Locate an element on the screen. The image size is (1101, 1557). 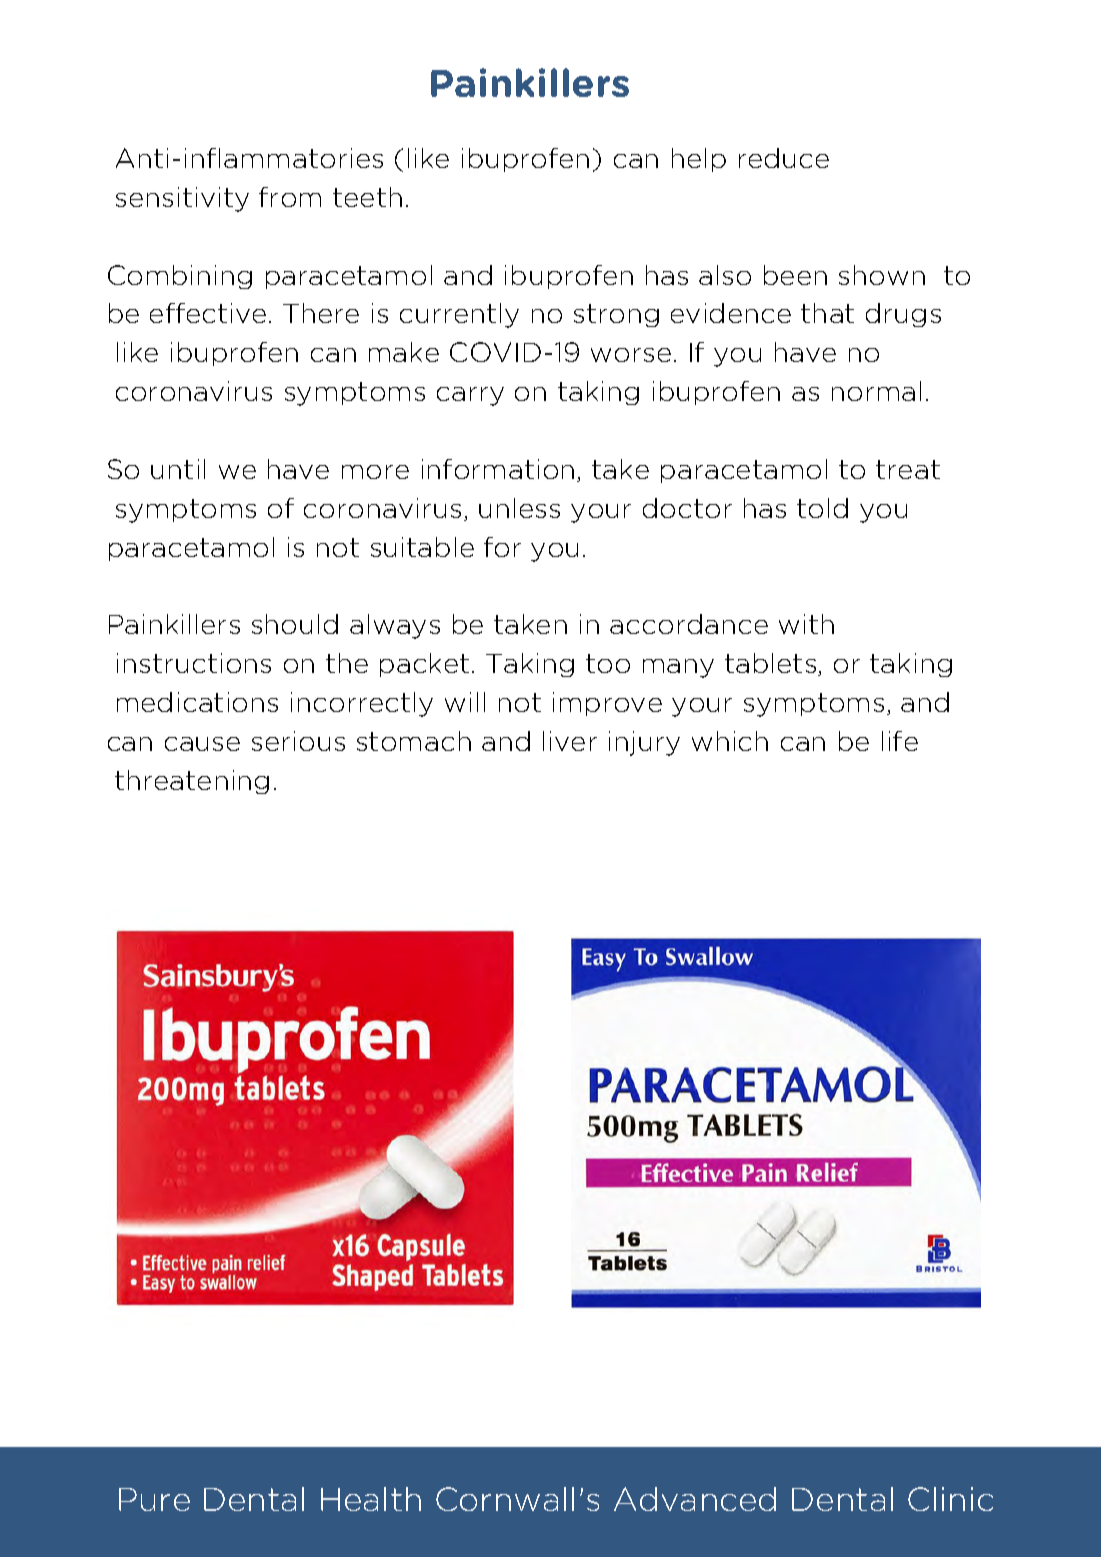
too is located at coordinates (608, 663).
